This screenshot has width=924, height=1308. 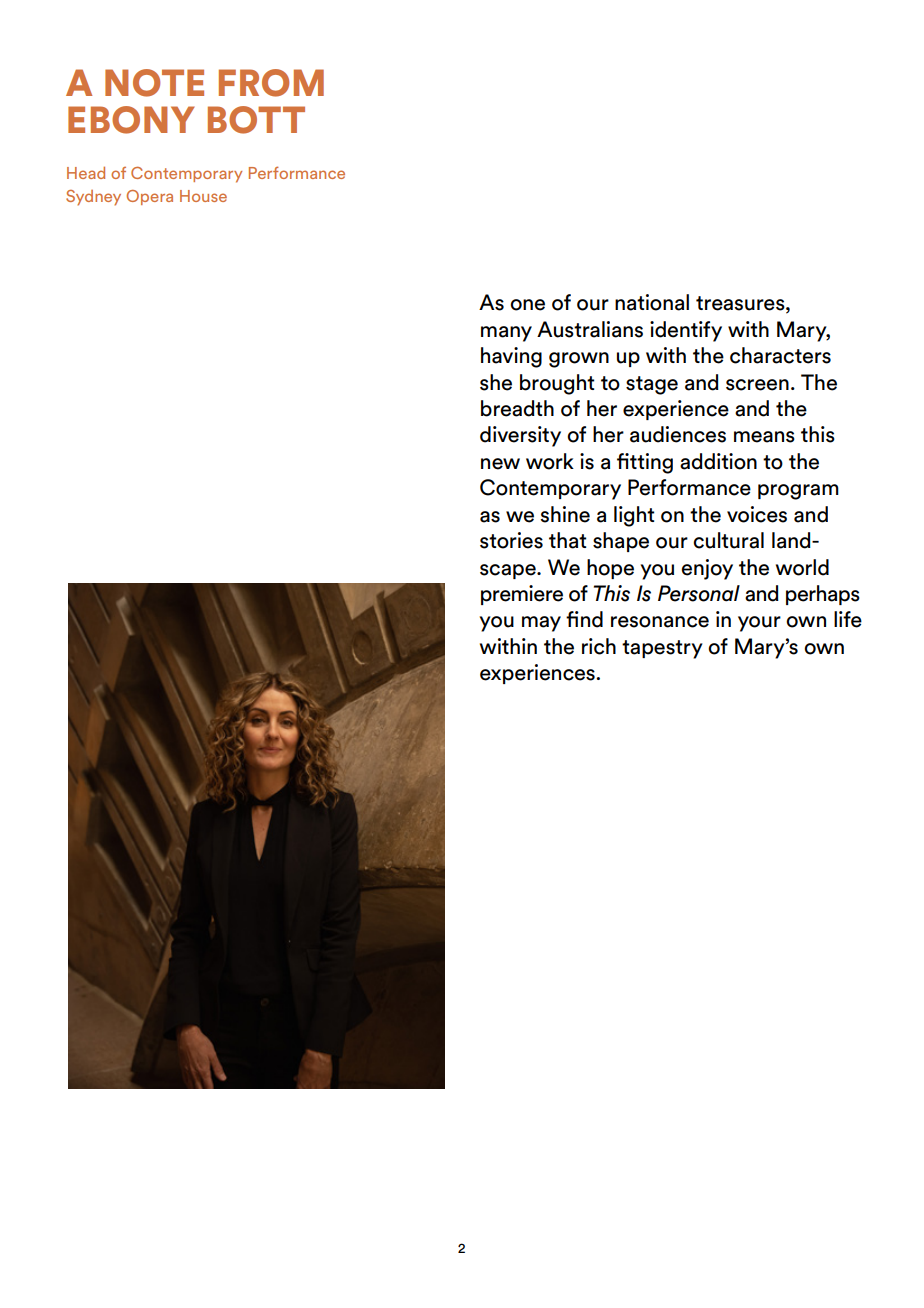 I want to click on new, so click(x=500, y=464).
